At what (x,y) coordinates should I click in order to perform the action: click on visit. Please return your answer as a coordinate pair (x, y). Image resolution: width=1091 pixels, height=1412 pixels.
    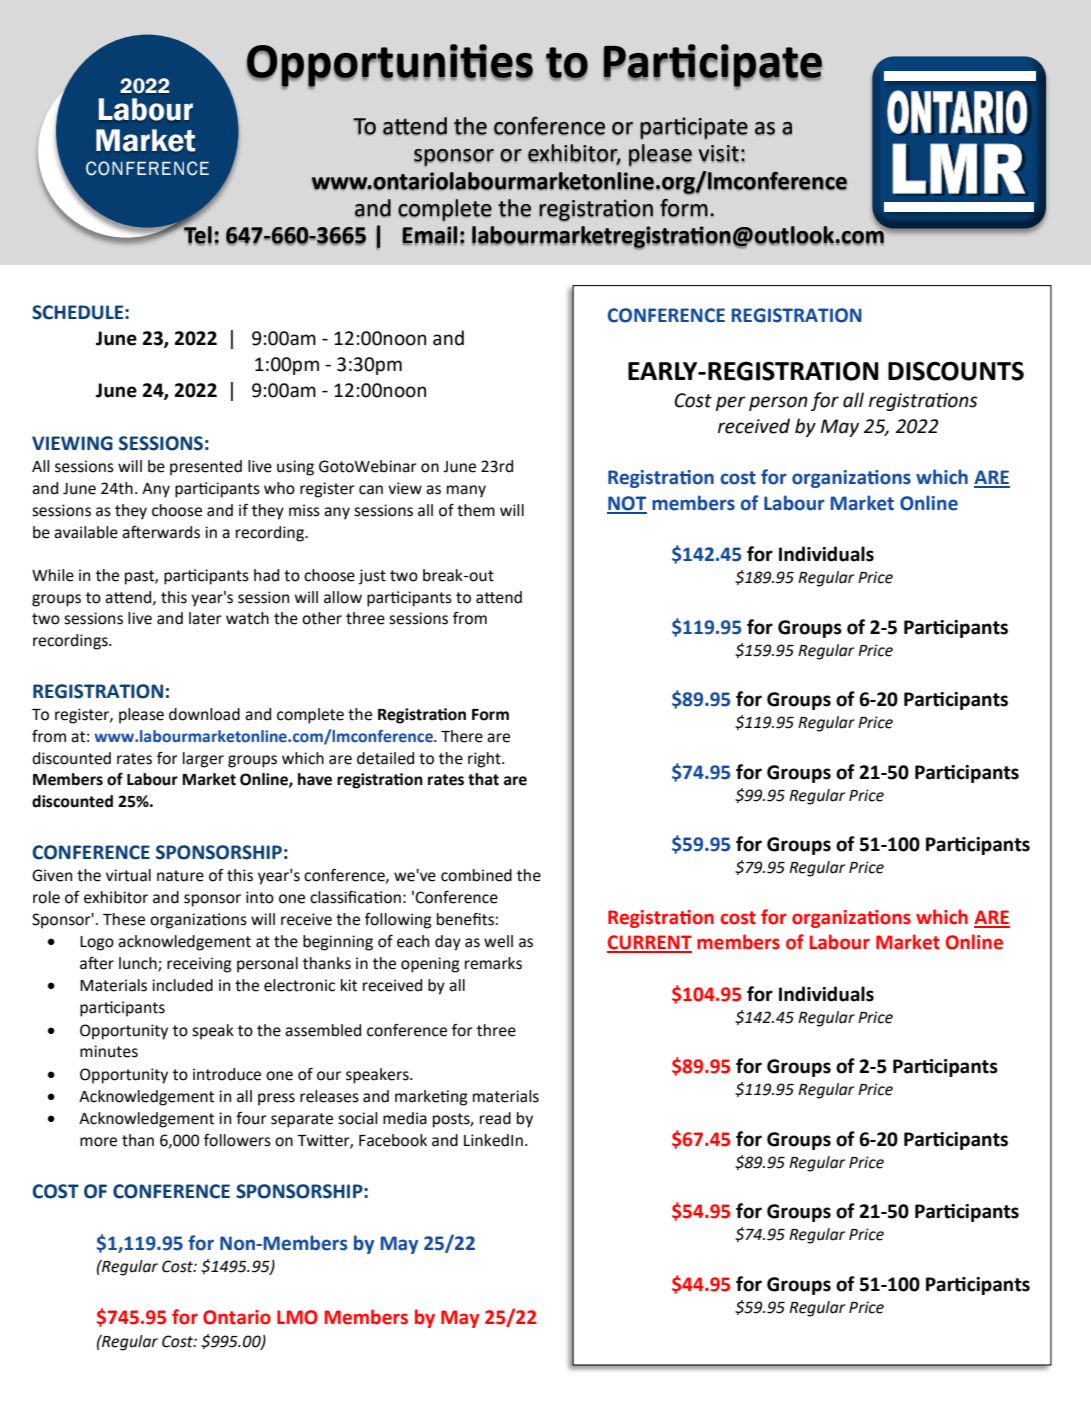
    Looking at the image, I should click on (719, 154).
